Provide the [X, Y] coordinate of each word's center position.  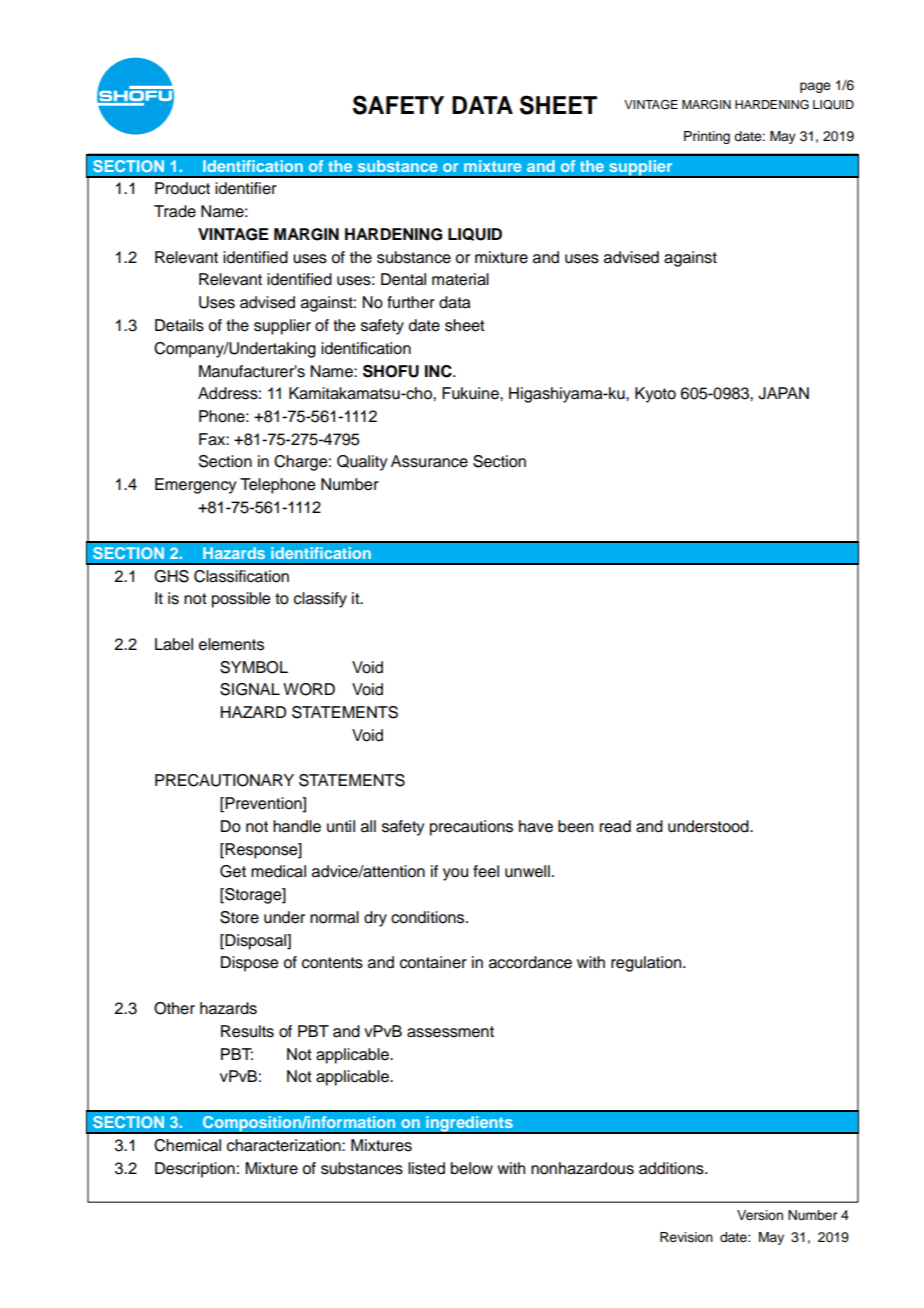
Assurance [429, 461]
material [460, 279]
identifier [246, 188]
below [472, 1168]
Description [195, 1170]
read [615, 826]
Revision [686, 1237]
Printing [707, 137]
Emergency [195, 486]
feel [486, 871]
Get [233, 871]
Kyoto [655, 395]
